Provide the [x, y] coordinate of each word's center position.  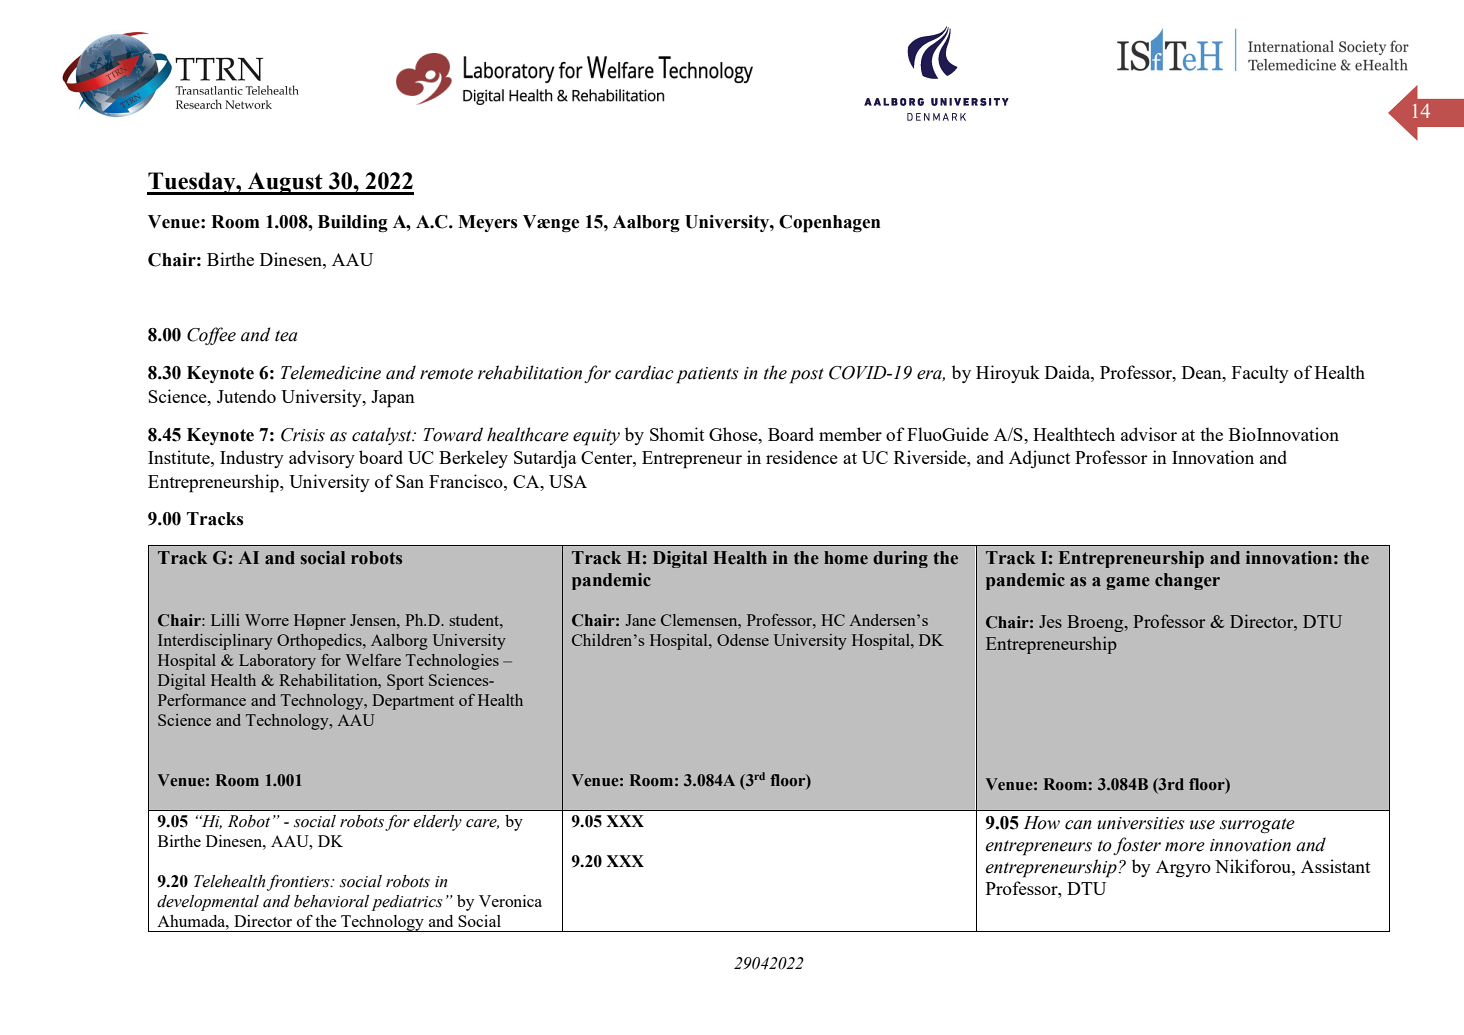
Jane [640, 620]
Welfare [373, 660]
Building [353, 224]
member [850, 434]
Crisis [303, 435]
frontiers [299, 883]
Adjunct [1039, 459]
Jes [1050, 621]
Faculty [1260, 374]
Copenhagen [829, 224]
